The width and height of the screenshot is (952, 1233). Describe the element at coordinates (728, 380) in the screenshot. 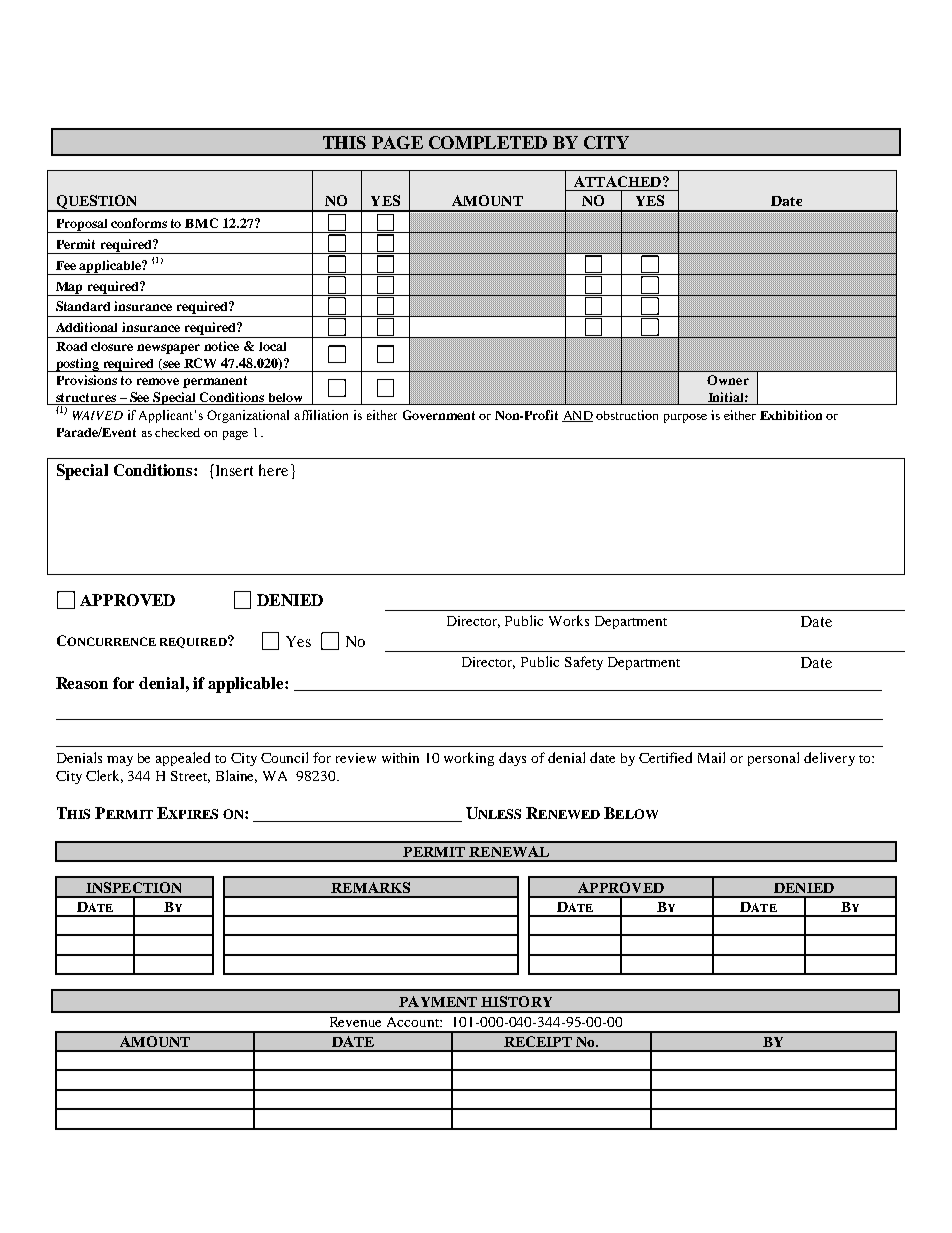

I see `Owner` at that location.
